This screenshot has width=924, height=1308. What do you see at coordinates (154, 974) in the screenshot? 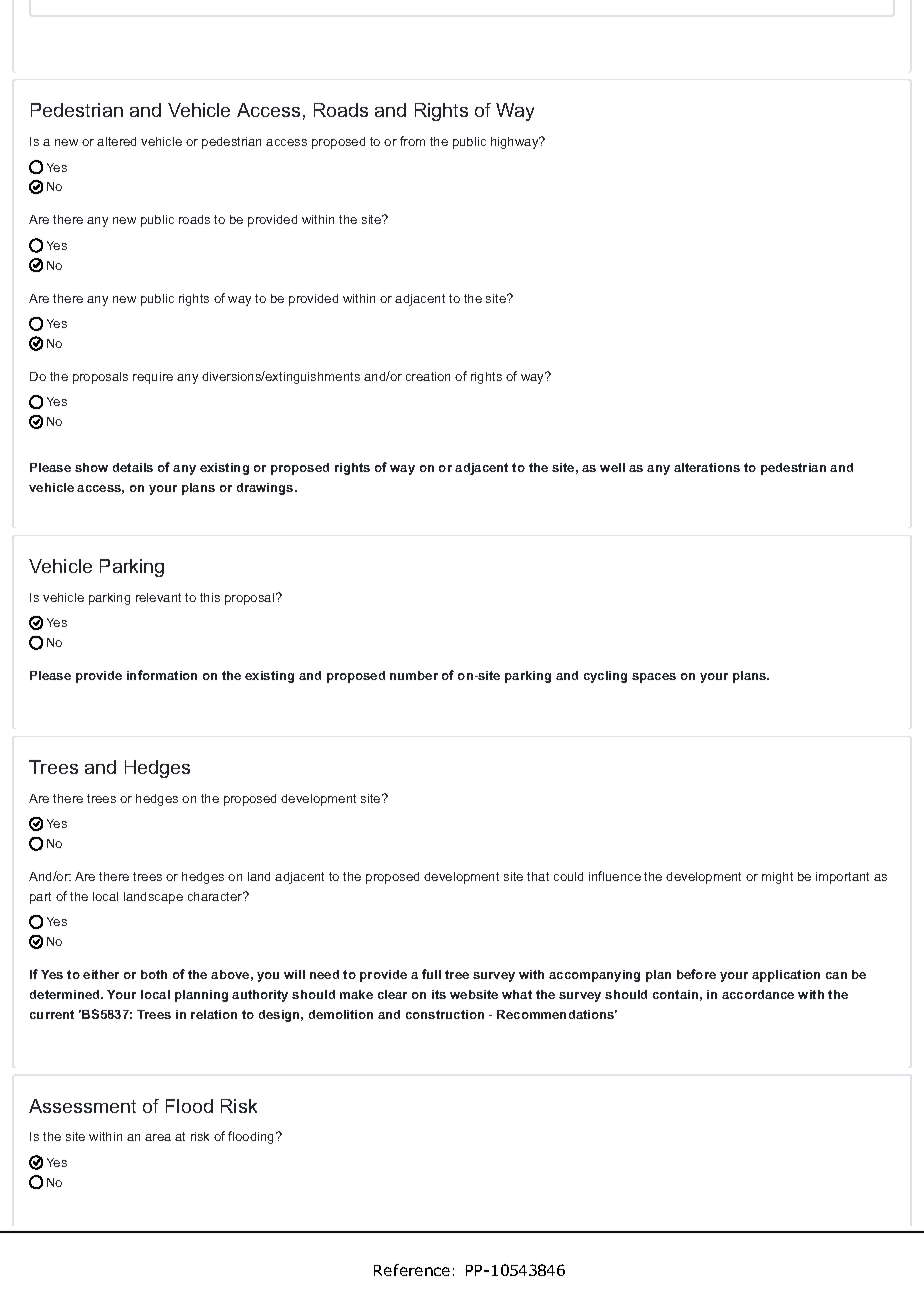
I see `both` at bounding box center [154, 974].
